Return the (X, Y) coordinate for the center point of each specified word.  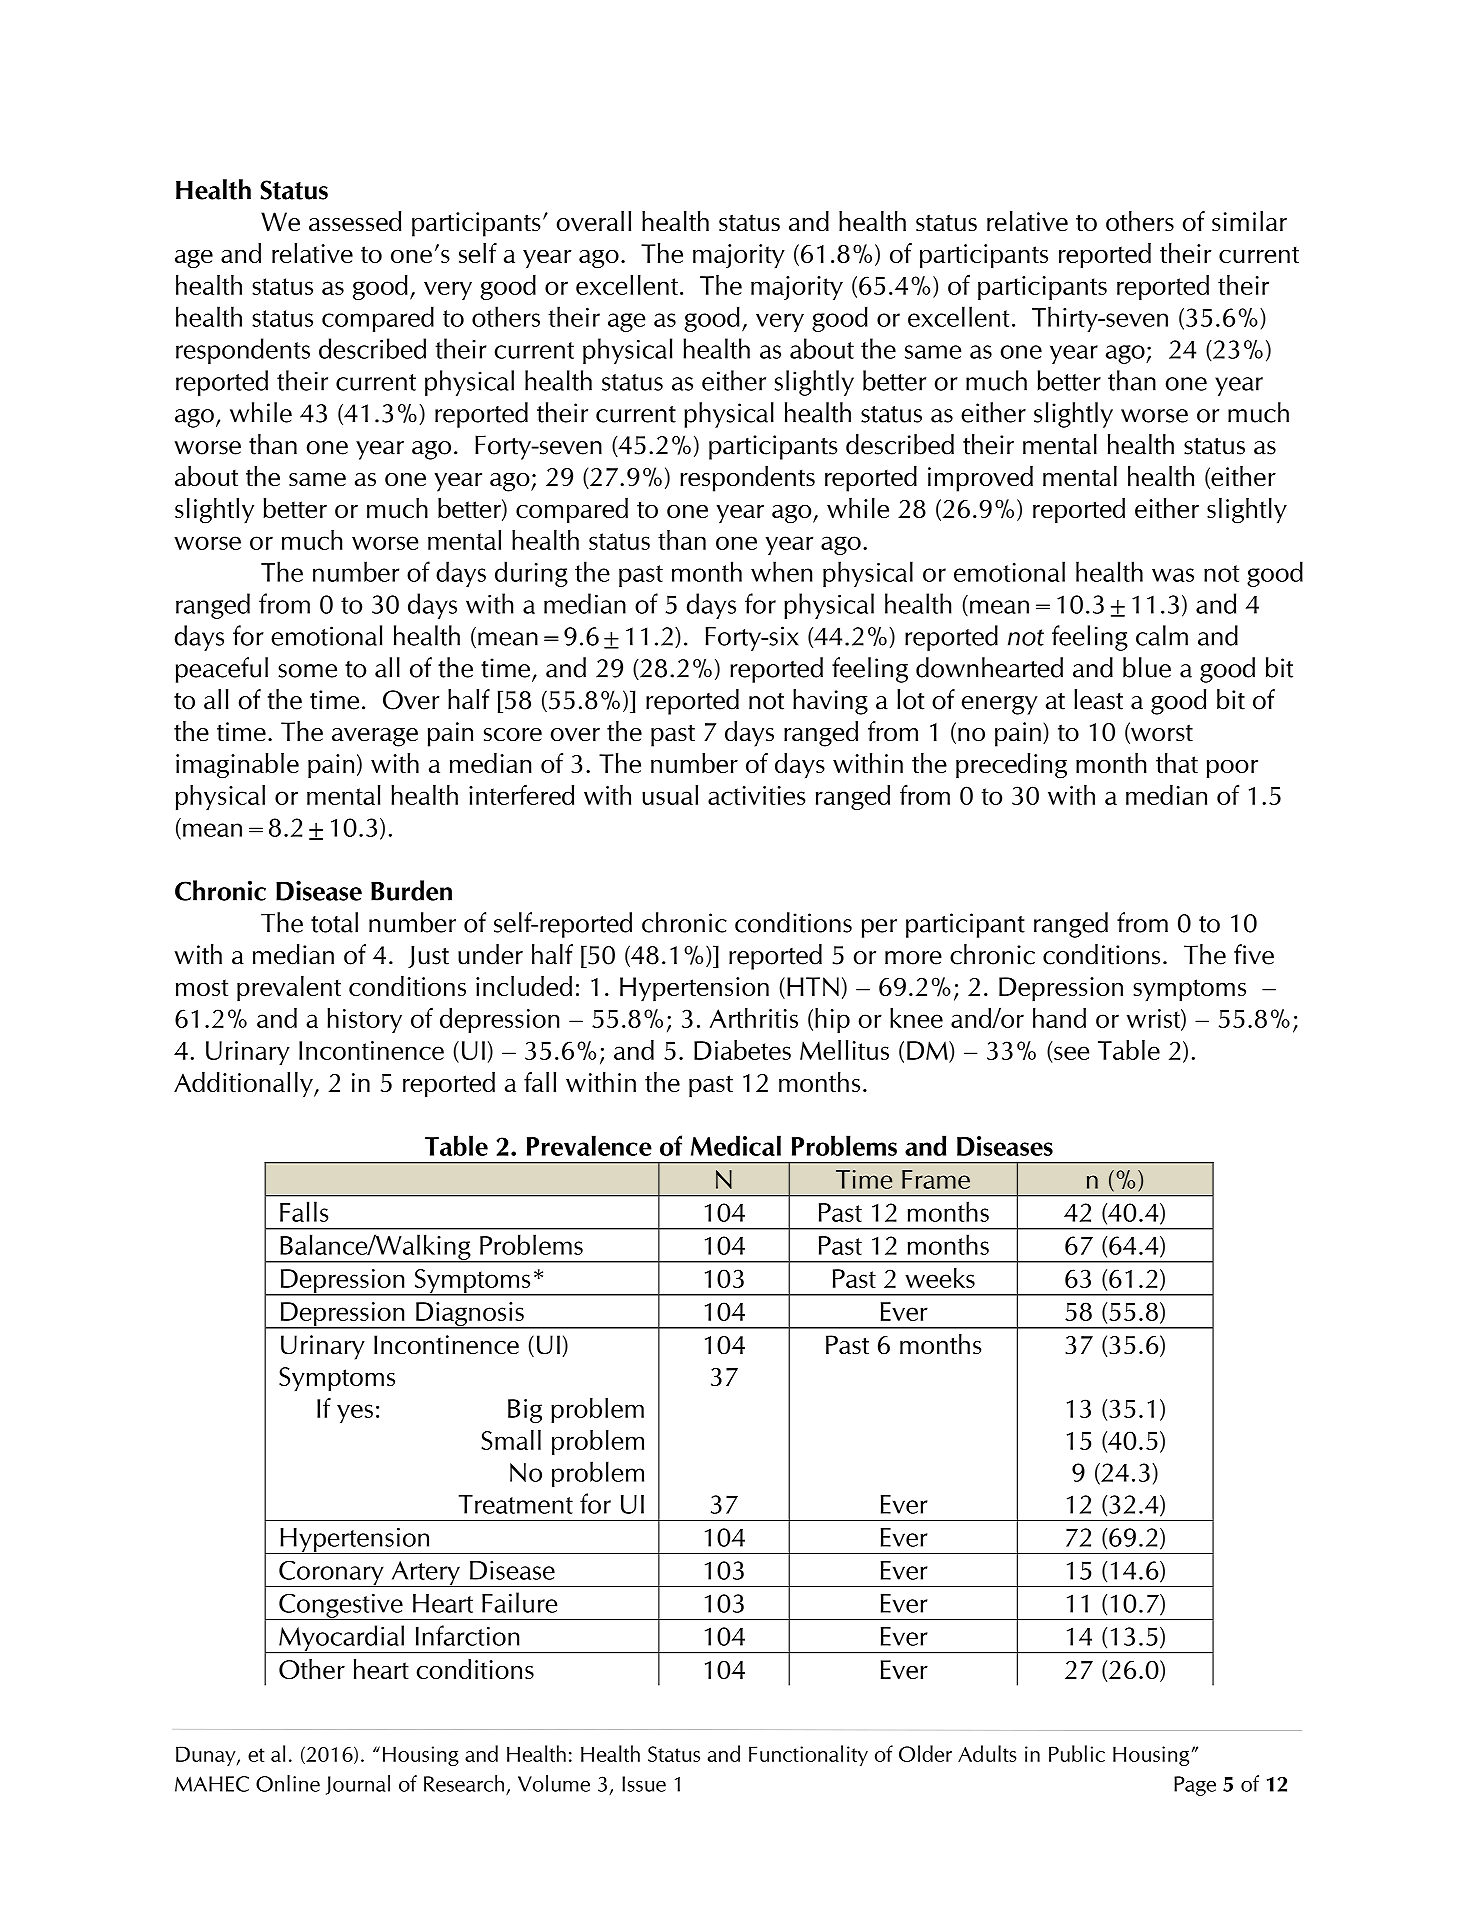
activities (756, 795)
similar (1249, 221)
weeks (940, 1278)
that (1177, 763)
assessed (355, 221)
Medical (736, 1145)
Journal (358, 1785)
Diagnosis (470, 1315)
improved (980, 479)
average (375, 737)
